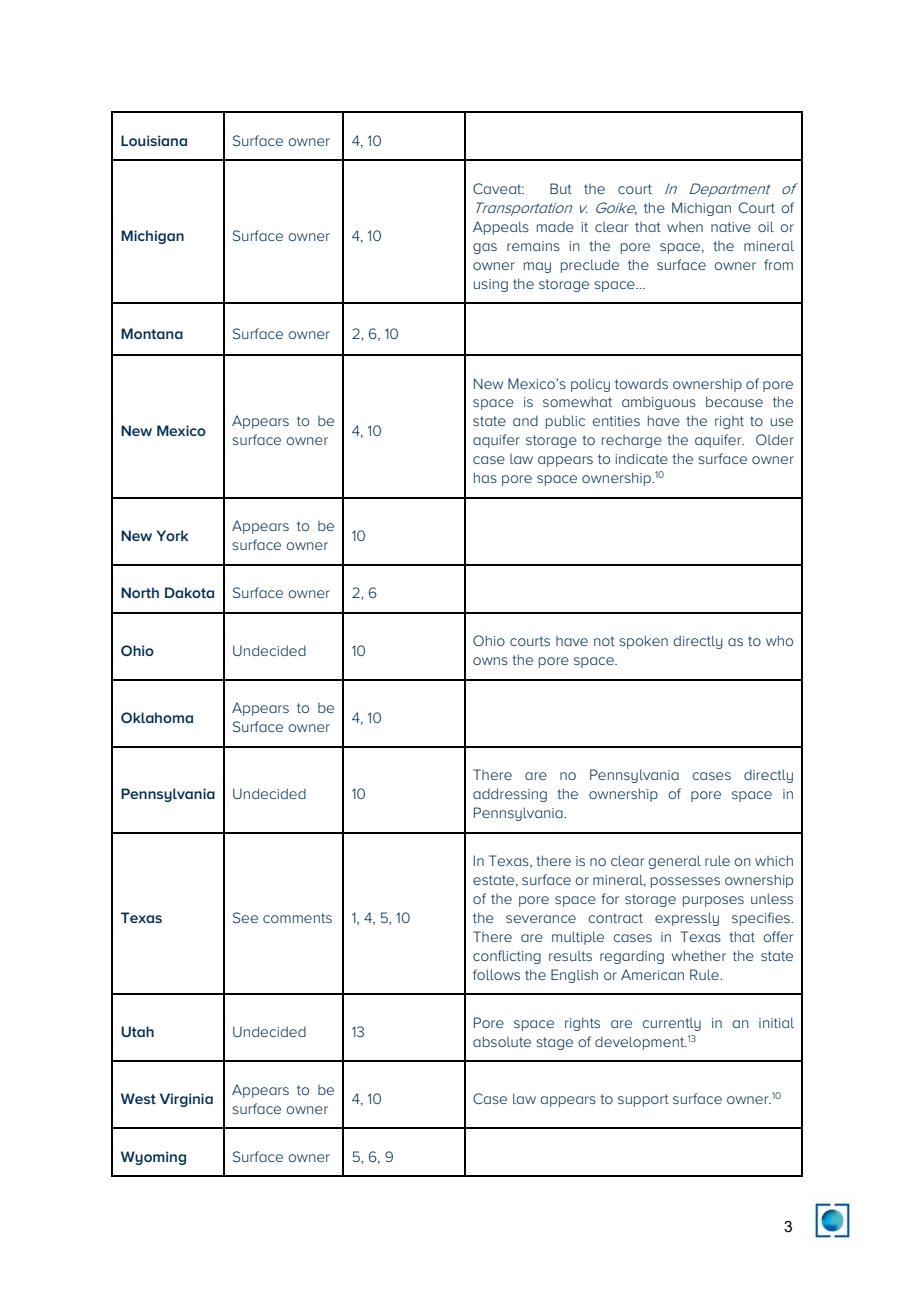 Image resolution: width=924 pixels, height=1308 pixels. What do you see at coordinates (641, 458) in the screenshot?
I see `indicate` at bounding box center [641, 458].
